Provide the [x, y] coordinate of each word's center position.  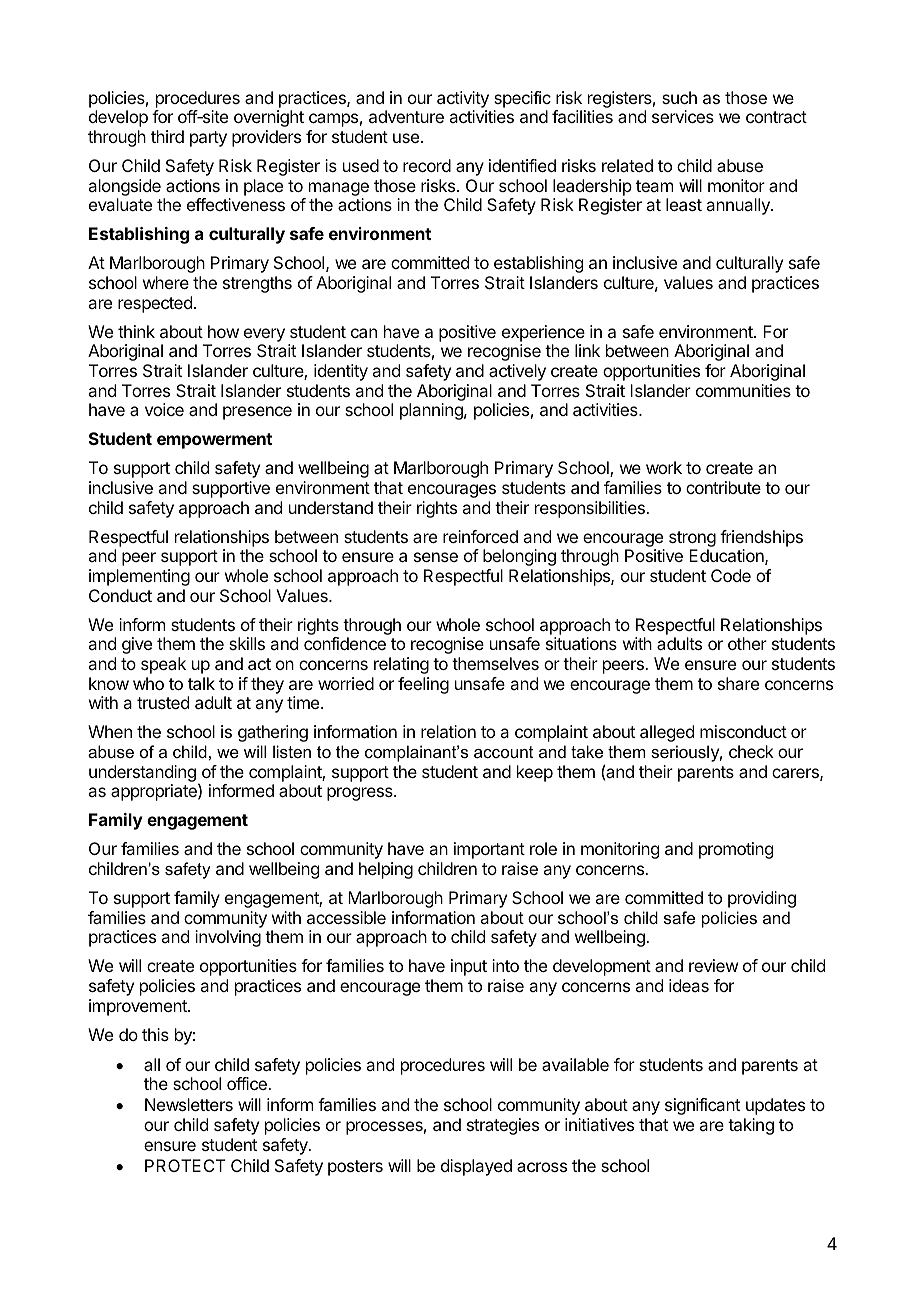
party [208, 139]
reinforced [480, 536]
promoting [736, 850]
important [489, 850]
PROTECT [185, 1165]
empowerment [214, 441]
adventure [406, 116]
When [110, 731]
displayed [476, 1167]
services [683, 116]
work [664, 467]
